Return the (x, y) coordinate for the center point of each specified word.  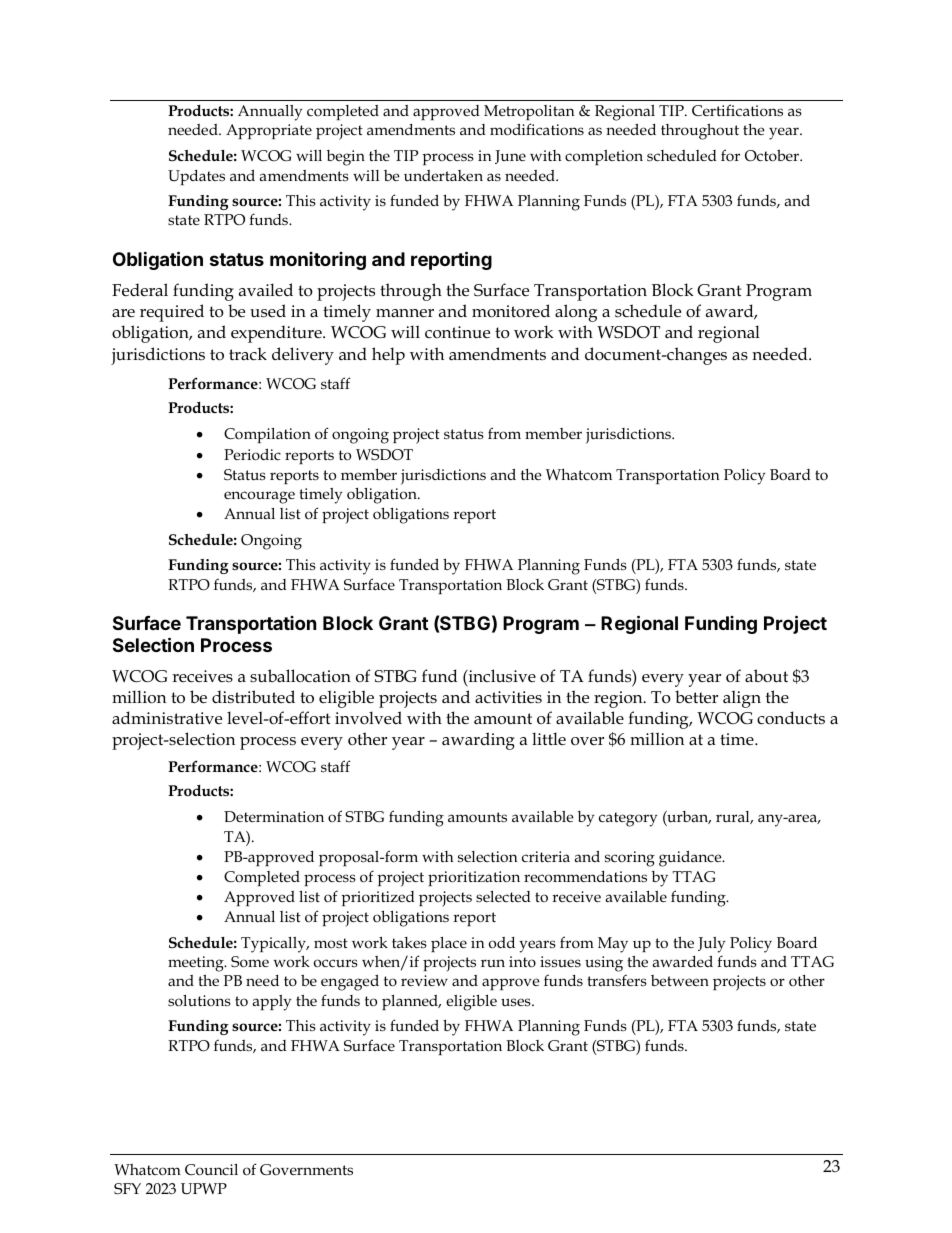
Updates (196, 177)
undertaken (443, 175)
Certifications (737, 110)
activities (508, 697)
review (424, 980)
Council (211, 1170)
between (680, 980)
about (766, 676)
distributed (253, 696)
